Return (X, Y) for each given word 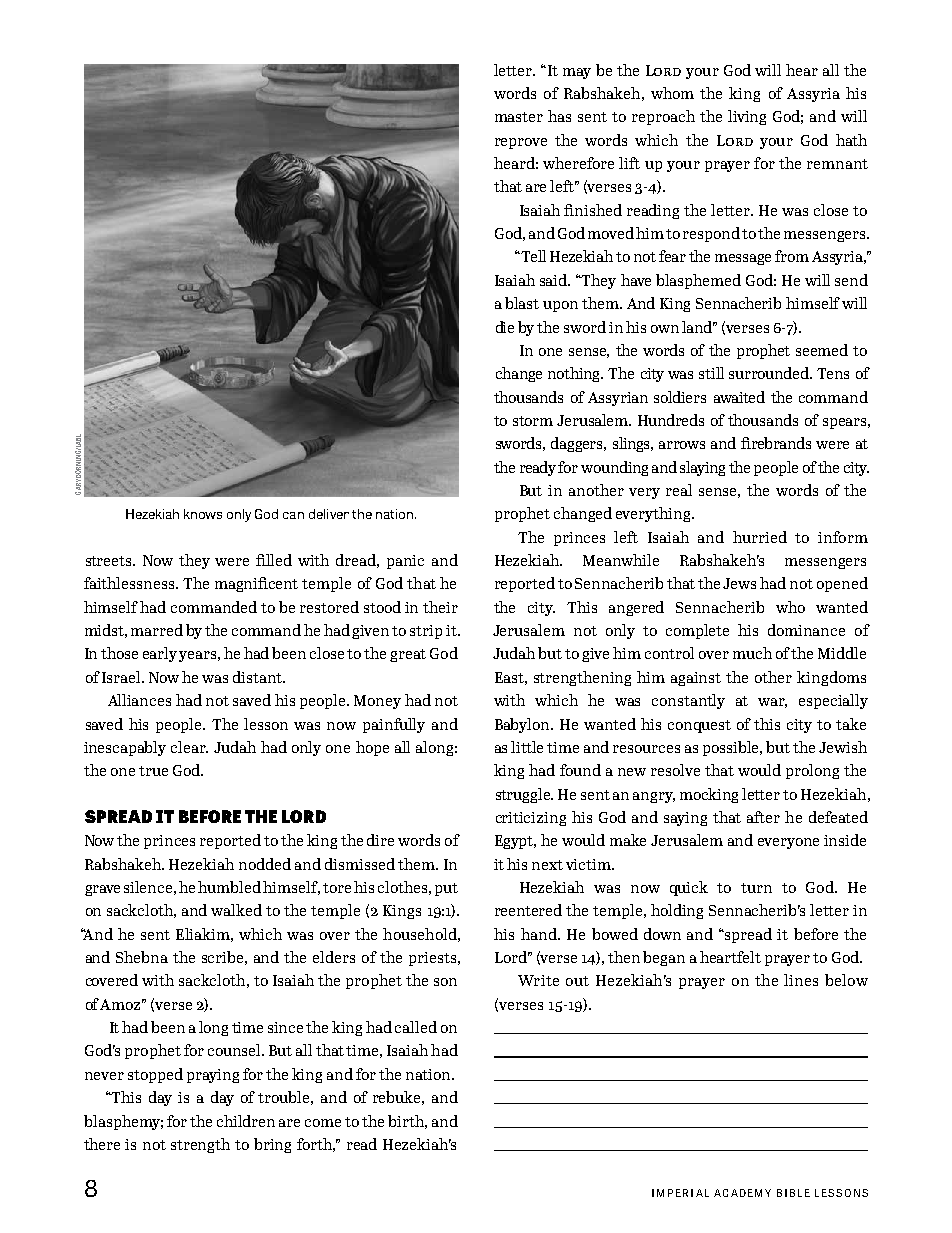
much (752, 653)
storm (533, 421)
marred (157, 630)
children (246, 1121)
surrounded (770, 373)
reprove (521, 143)
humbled (229, 887)
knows (203, 514)
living (747, 117)
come (323, 1123)
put (446, 889)
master (519, 117)
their (440, 607)
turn (756, 888)
